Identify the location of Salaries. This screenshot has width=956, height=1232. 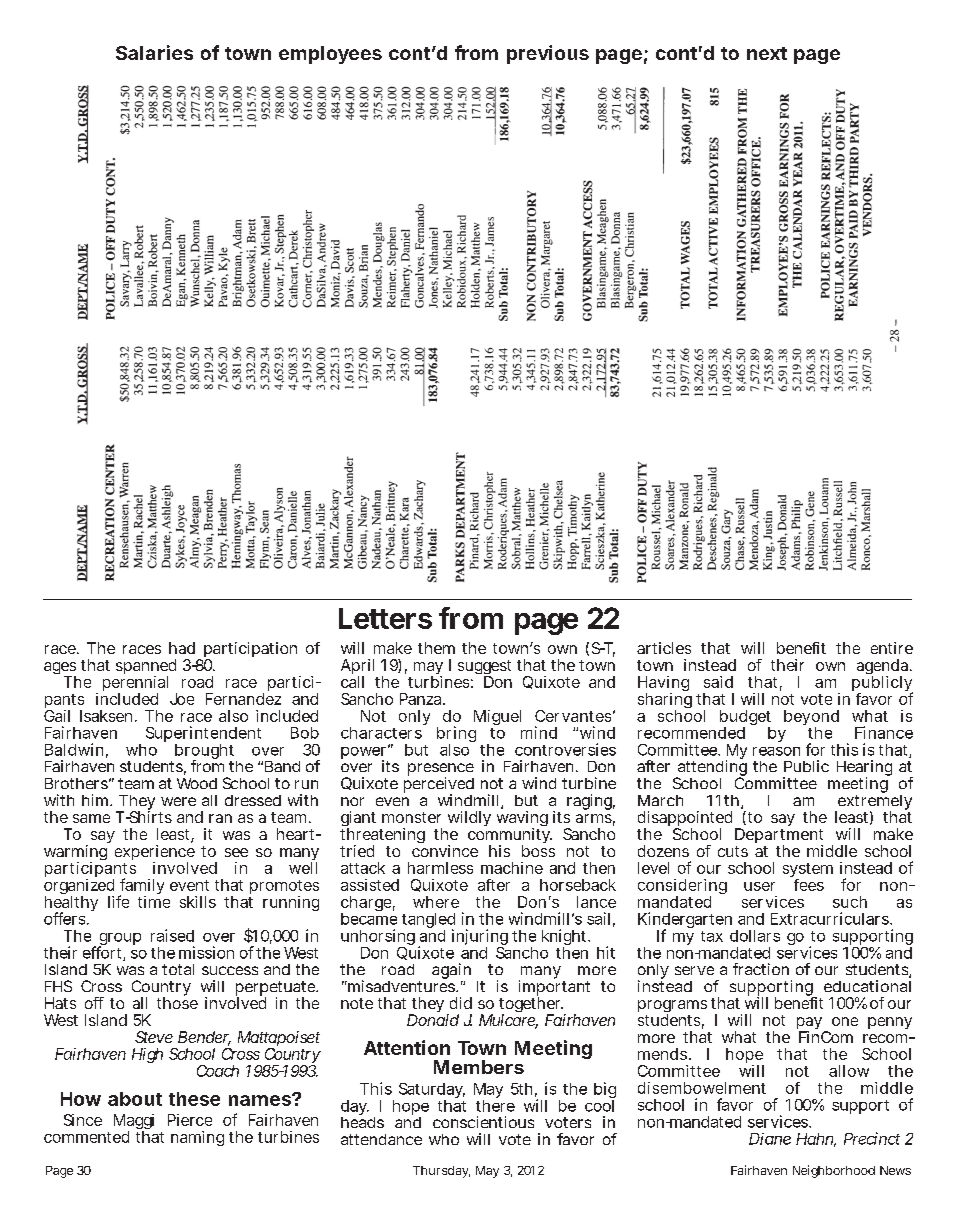
(154, 52).
